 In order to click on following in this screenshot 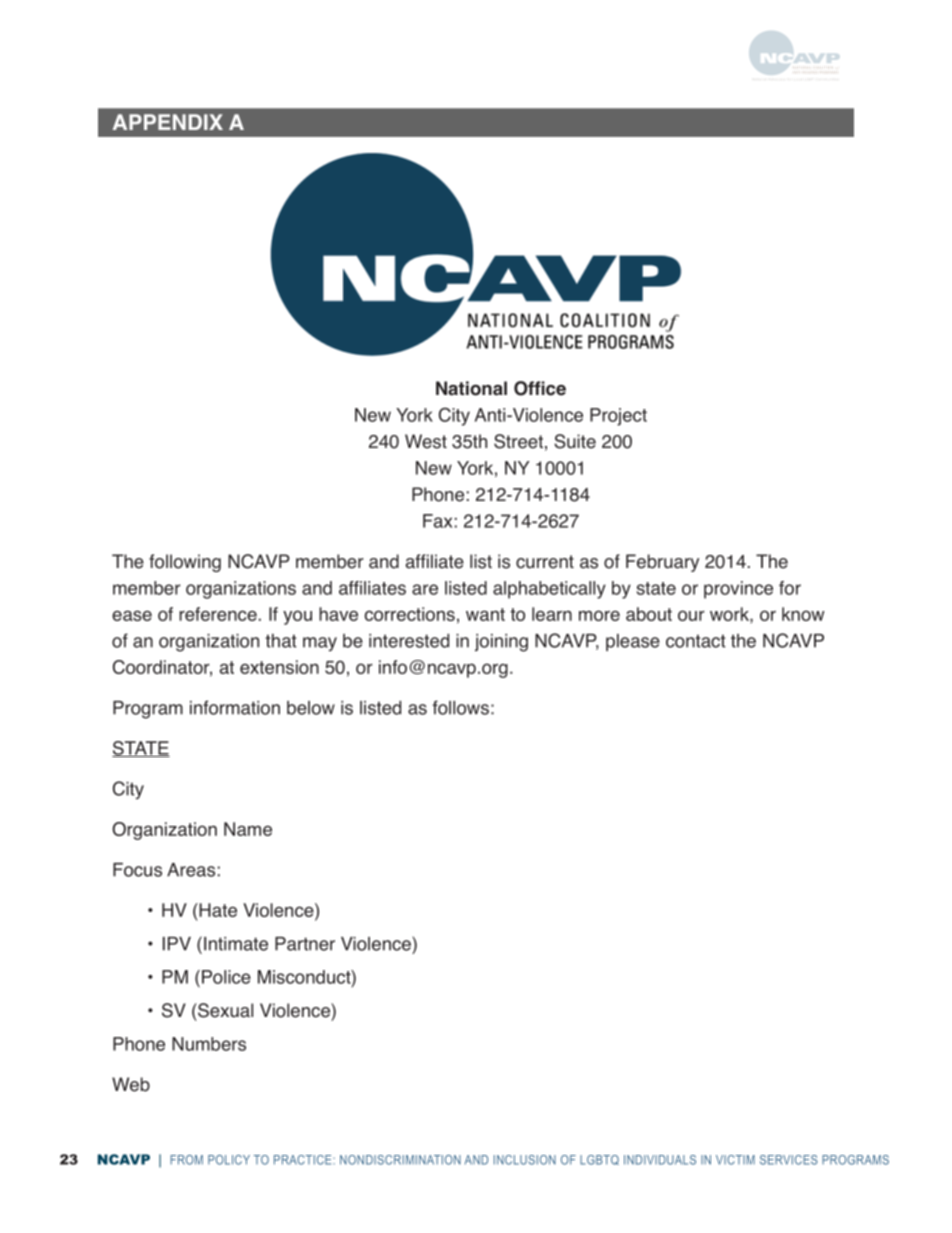, I will do `click(185, 563)`.
